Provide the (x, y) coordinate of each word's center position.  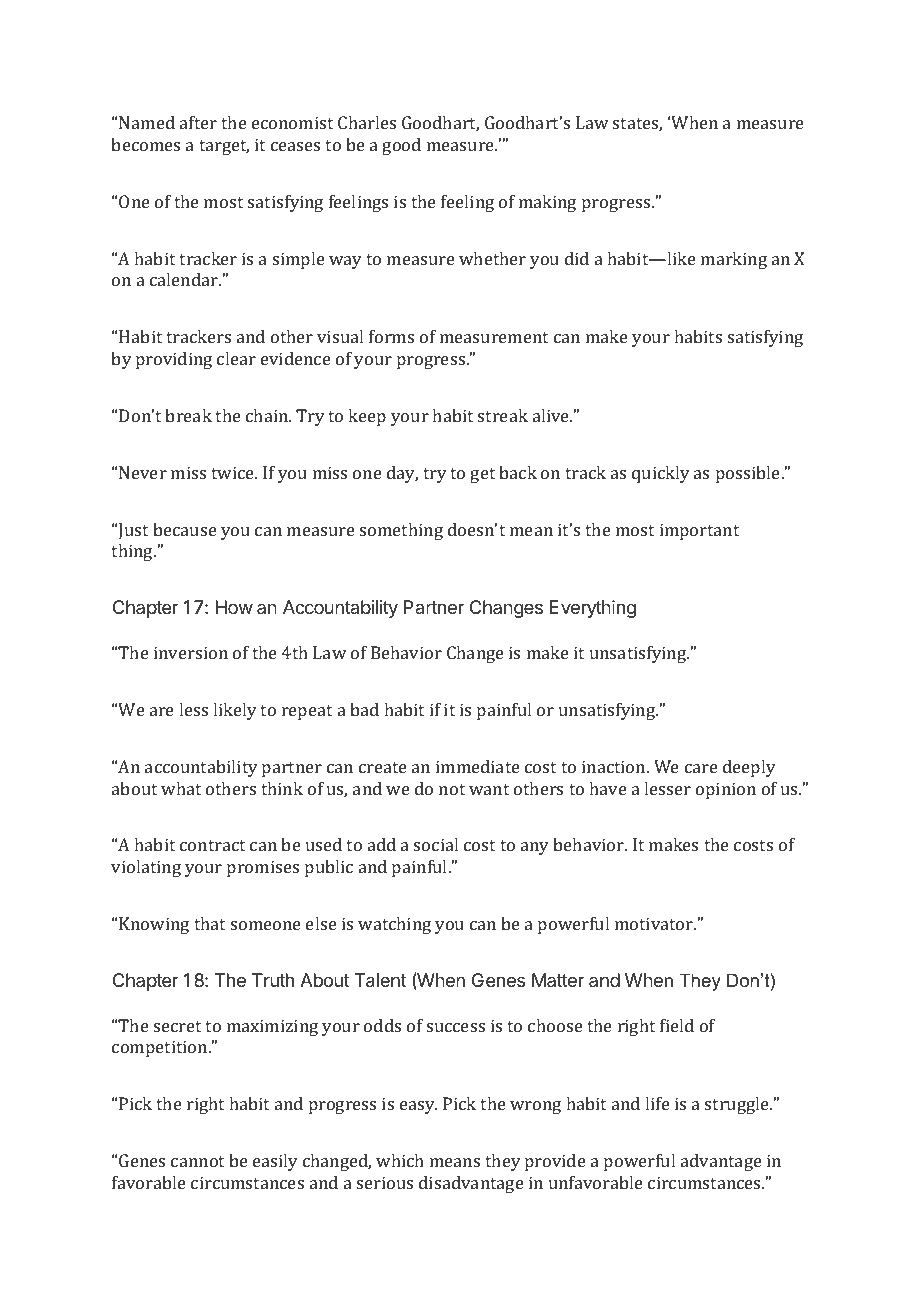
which (400, 1160)
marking (734, 260)
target (224, 147)
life (657, 1103)
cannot (197, 1161)
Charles (367, 122)
